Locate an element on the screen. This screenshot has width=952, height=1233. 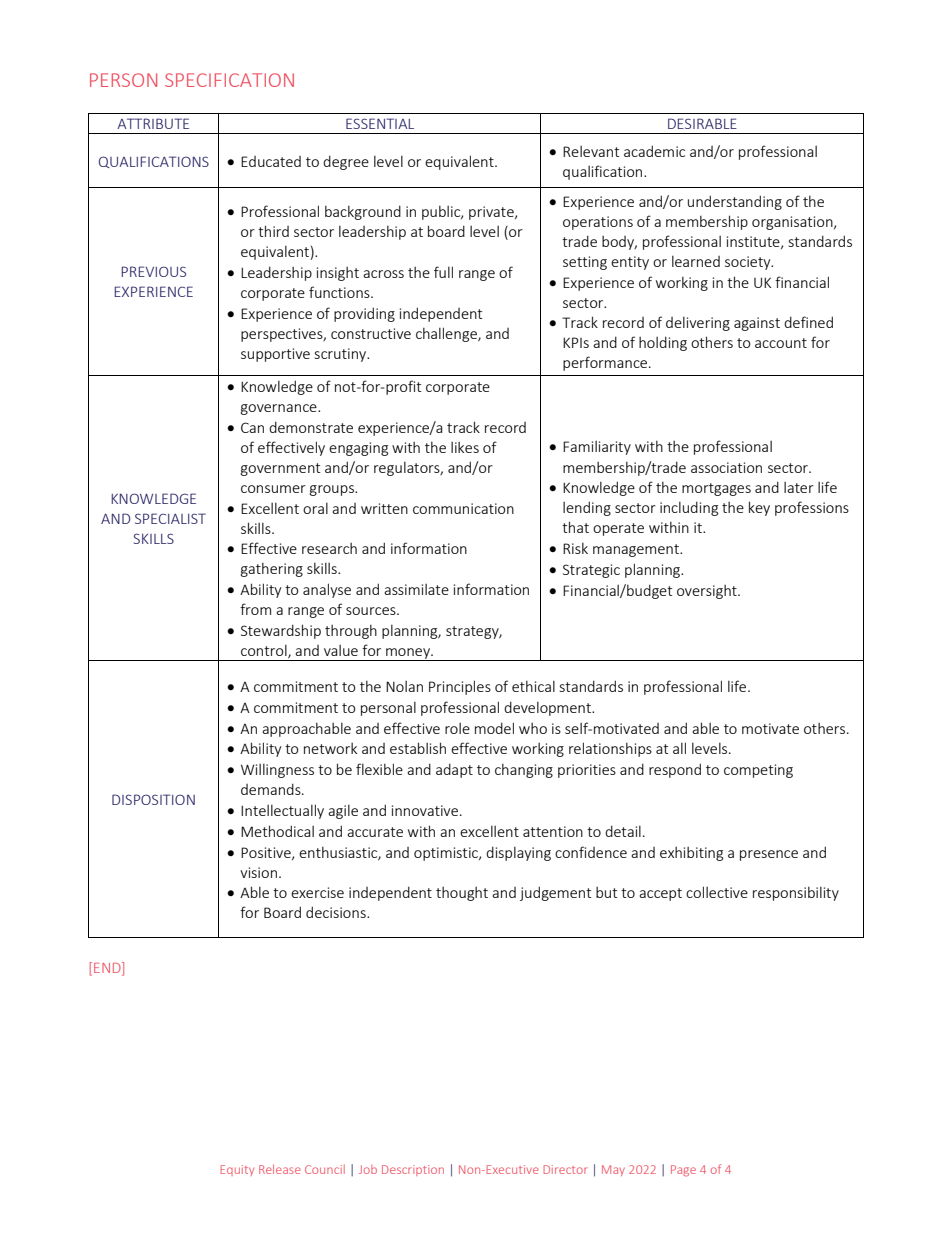
SPECIFICATION is located at coordinates (229, 80).
